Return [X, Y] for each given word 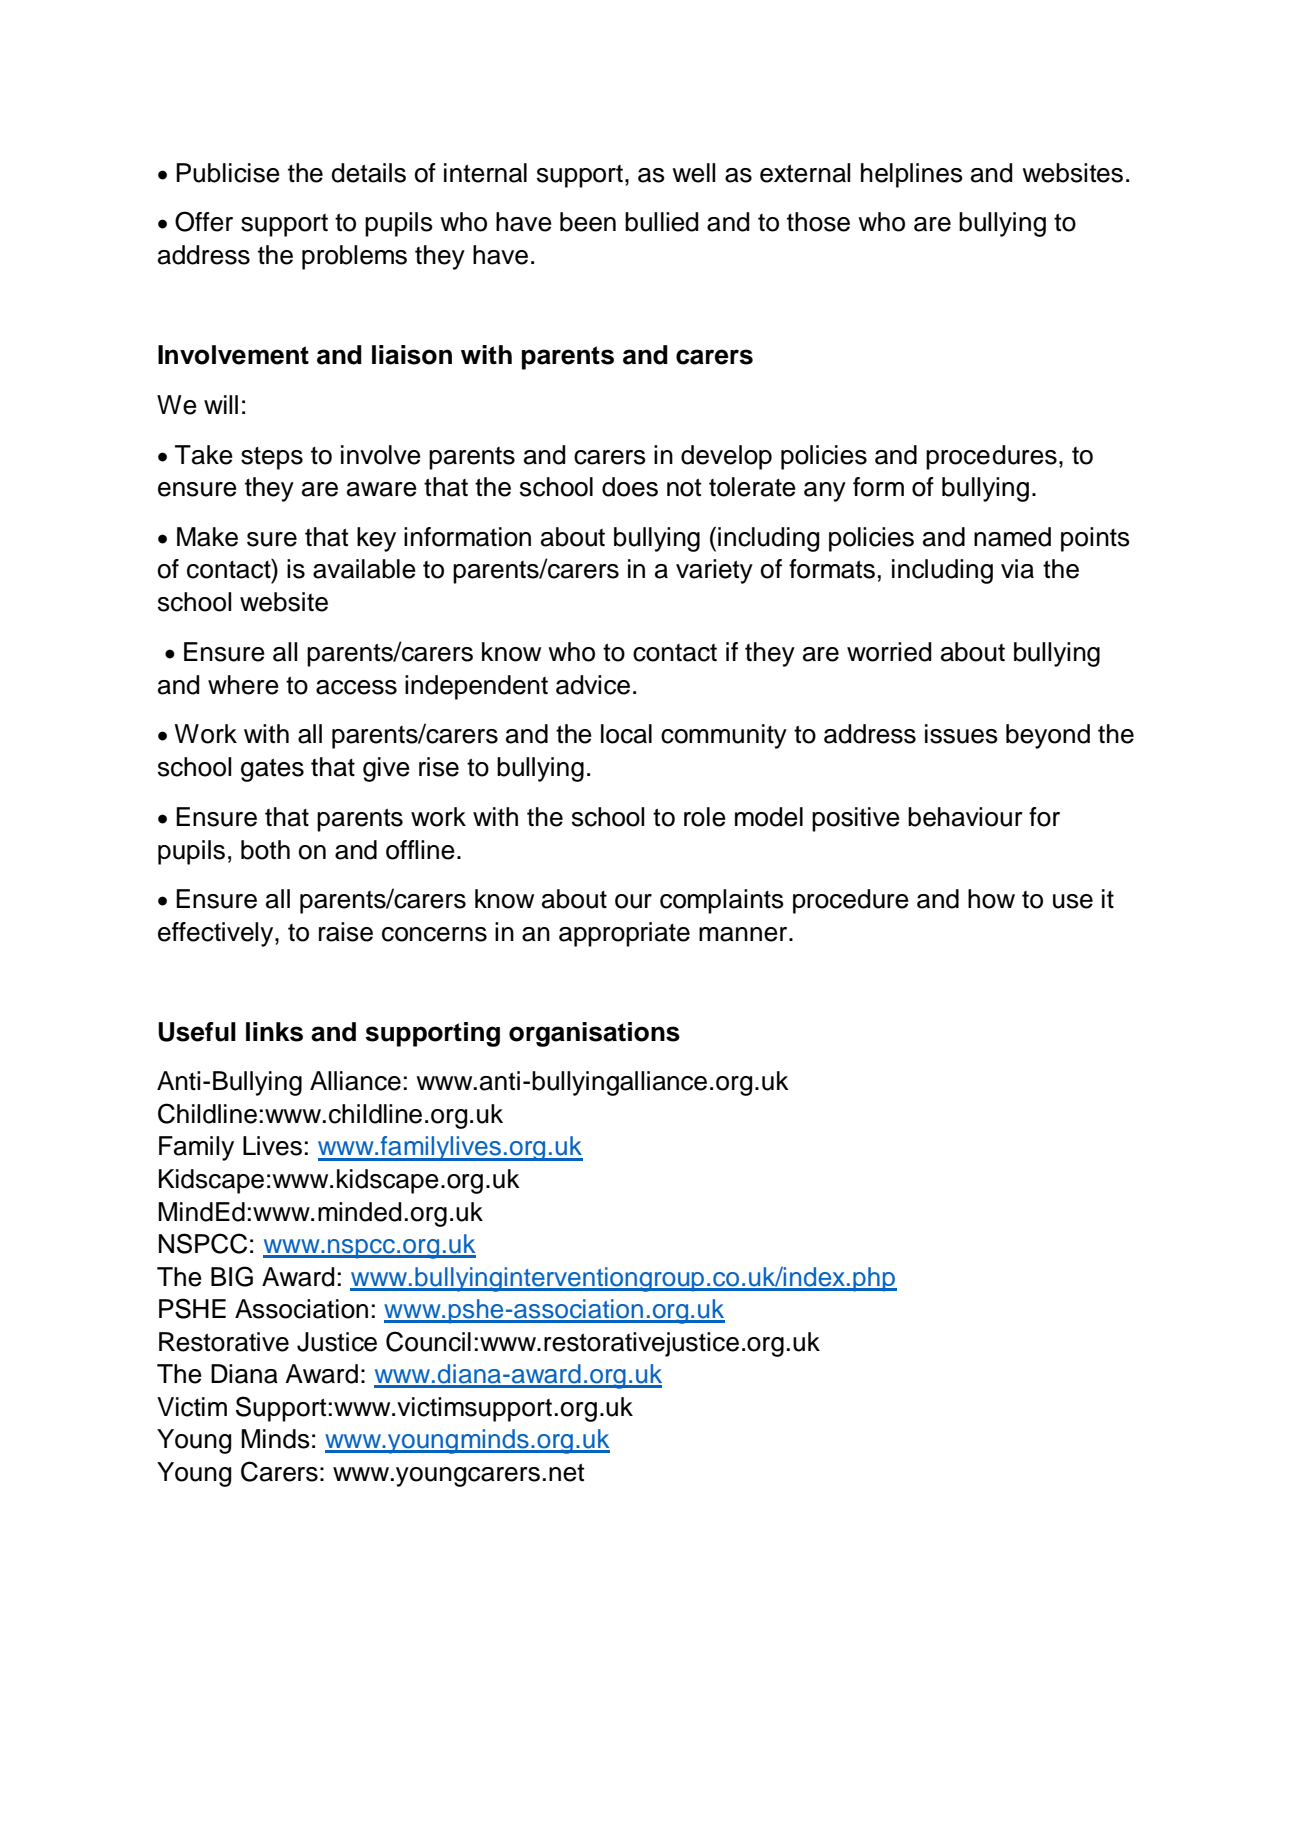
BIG [232, 1276]
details [368, 173]
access [356, 687]
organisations [594, 1034]
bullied [661, 222]
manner [744, 934]
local [626, 734]
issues [961, 734]
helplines [912, 175]
